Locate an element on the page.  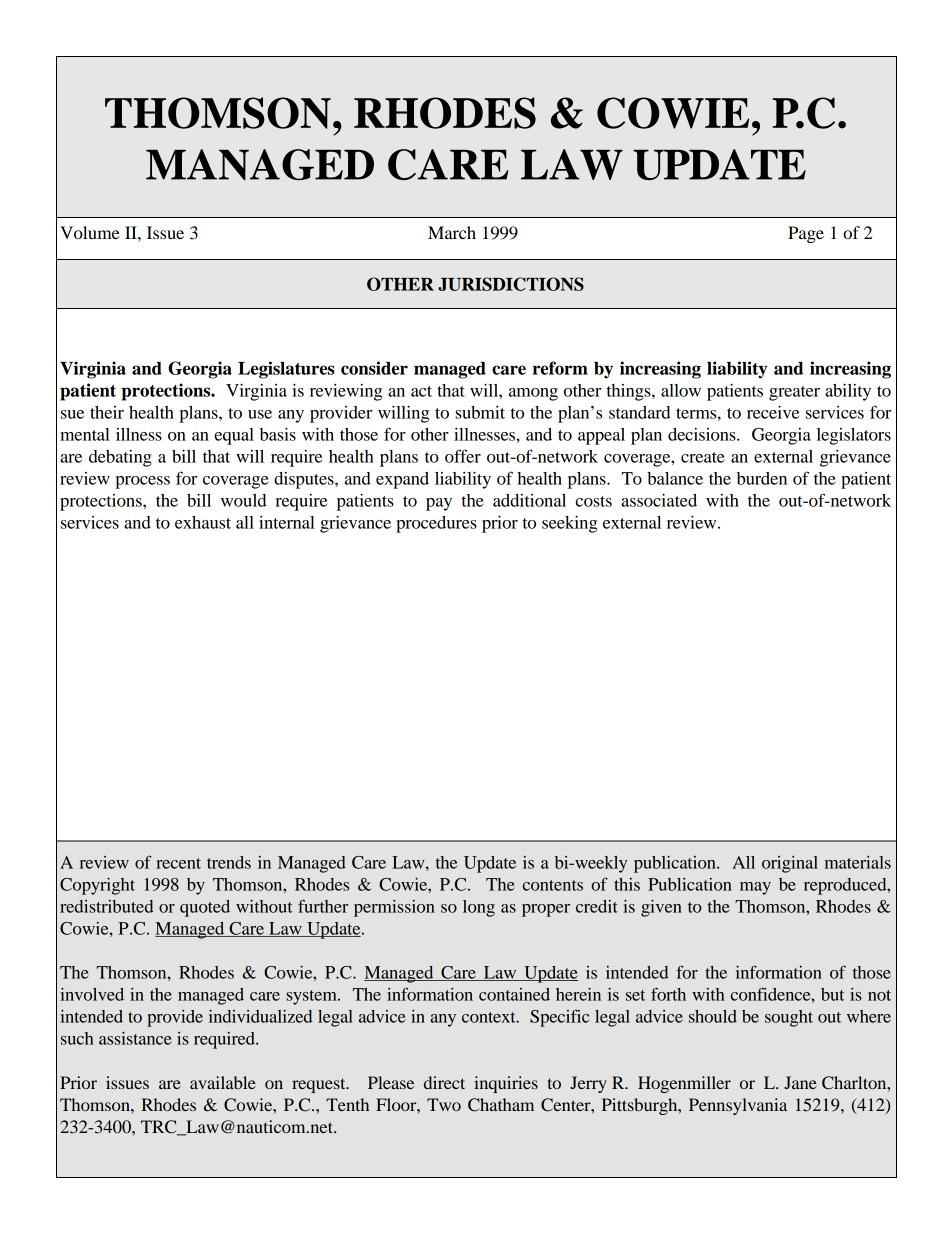
exhaust is located at coordinates (203, 522).
